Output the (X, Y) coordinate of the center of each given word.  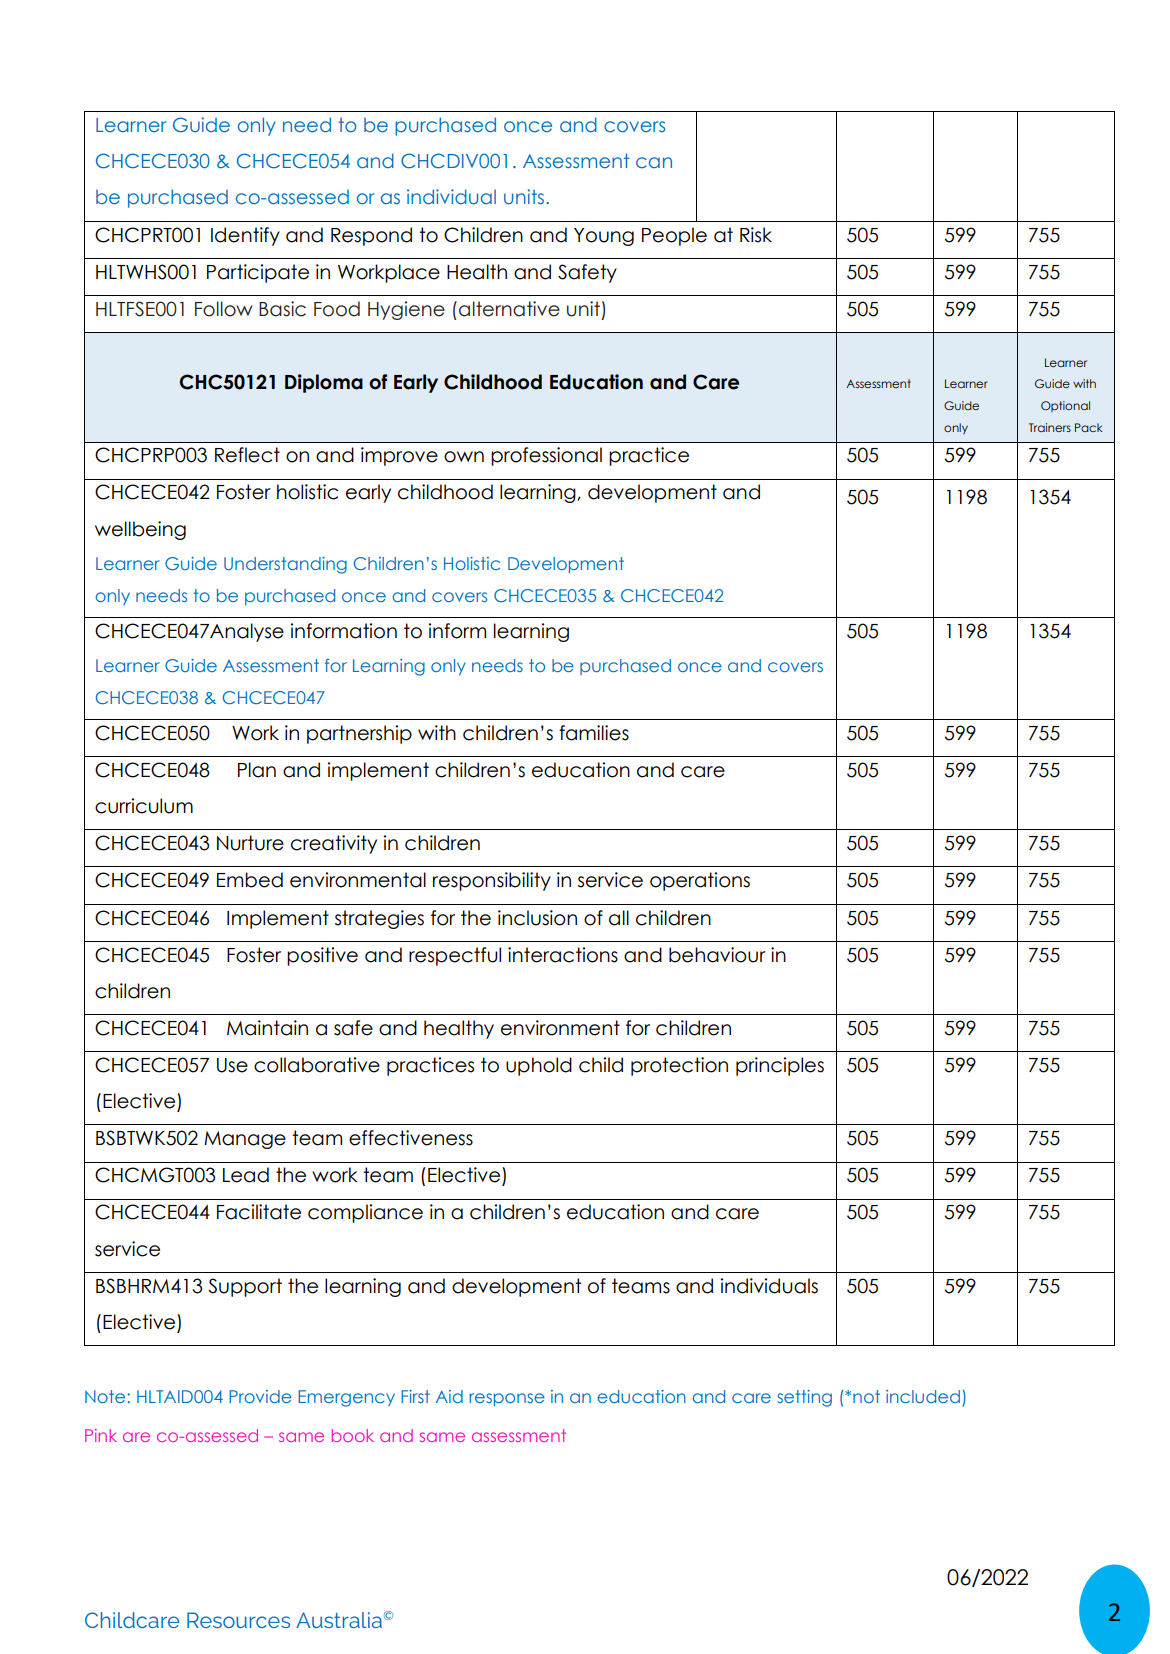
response (507, 1399)
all (619, 918)
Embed (250, 880)
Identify (245, 236)
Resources (238, 1620)
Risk (756, 235)
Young (604, 237)
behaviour (717, 955)
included (923, 1396)
